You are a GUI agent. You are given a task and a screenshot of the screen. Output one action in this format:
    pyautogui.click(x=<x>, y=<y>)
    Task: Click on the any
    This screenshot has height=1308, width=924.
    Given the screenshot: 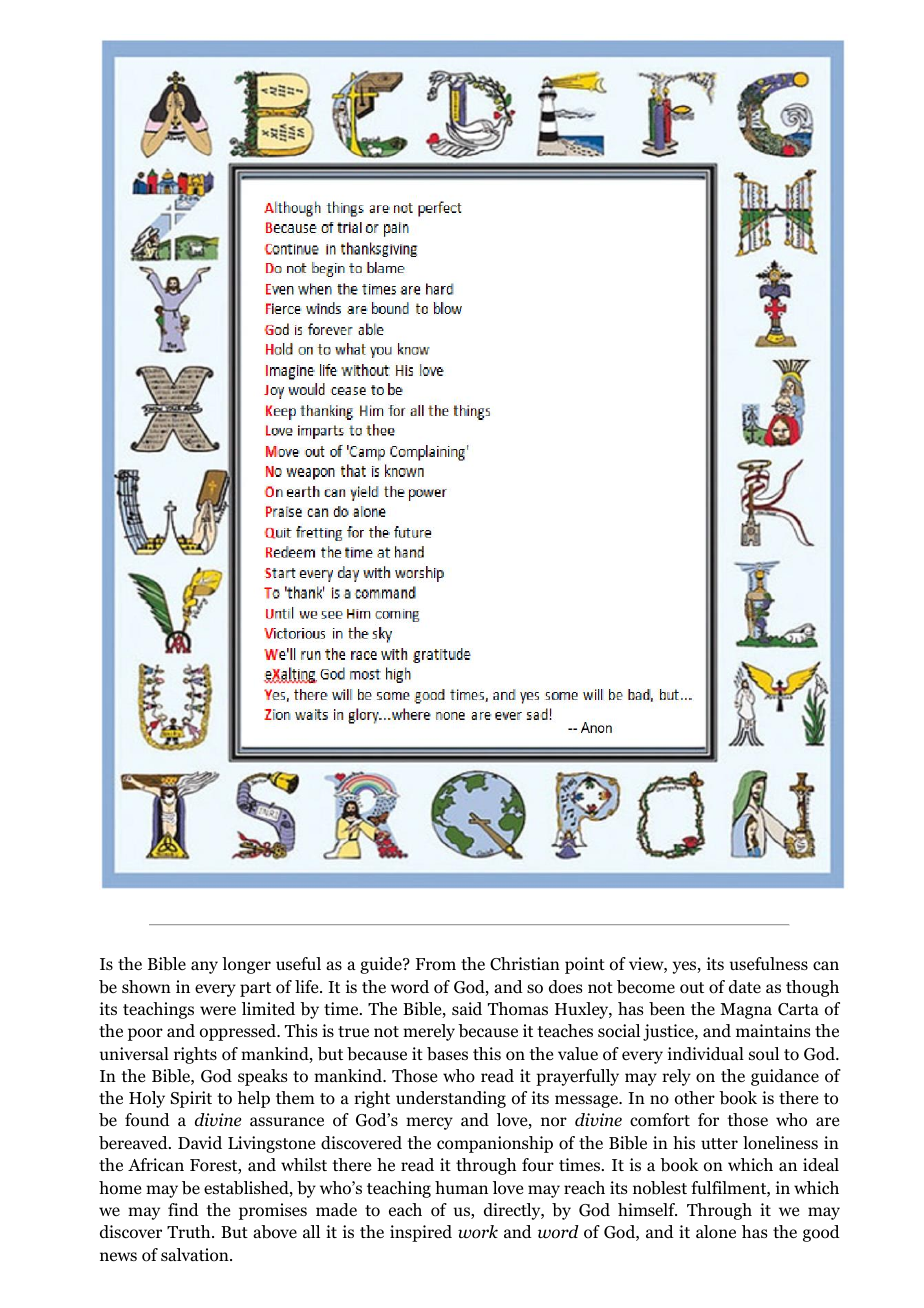 What is the action you would take?
    pyautogui.click(x=204, y=967)
